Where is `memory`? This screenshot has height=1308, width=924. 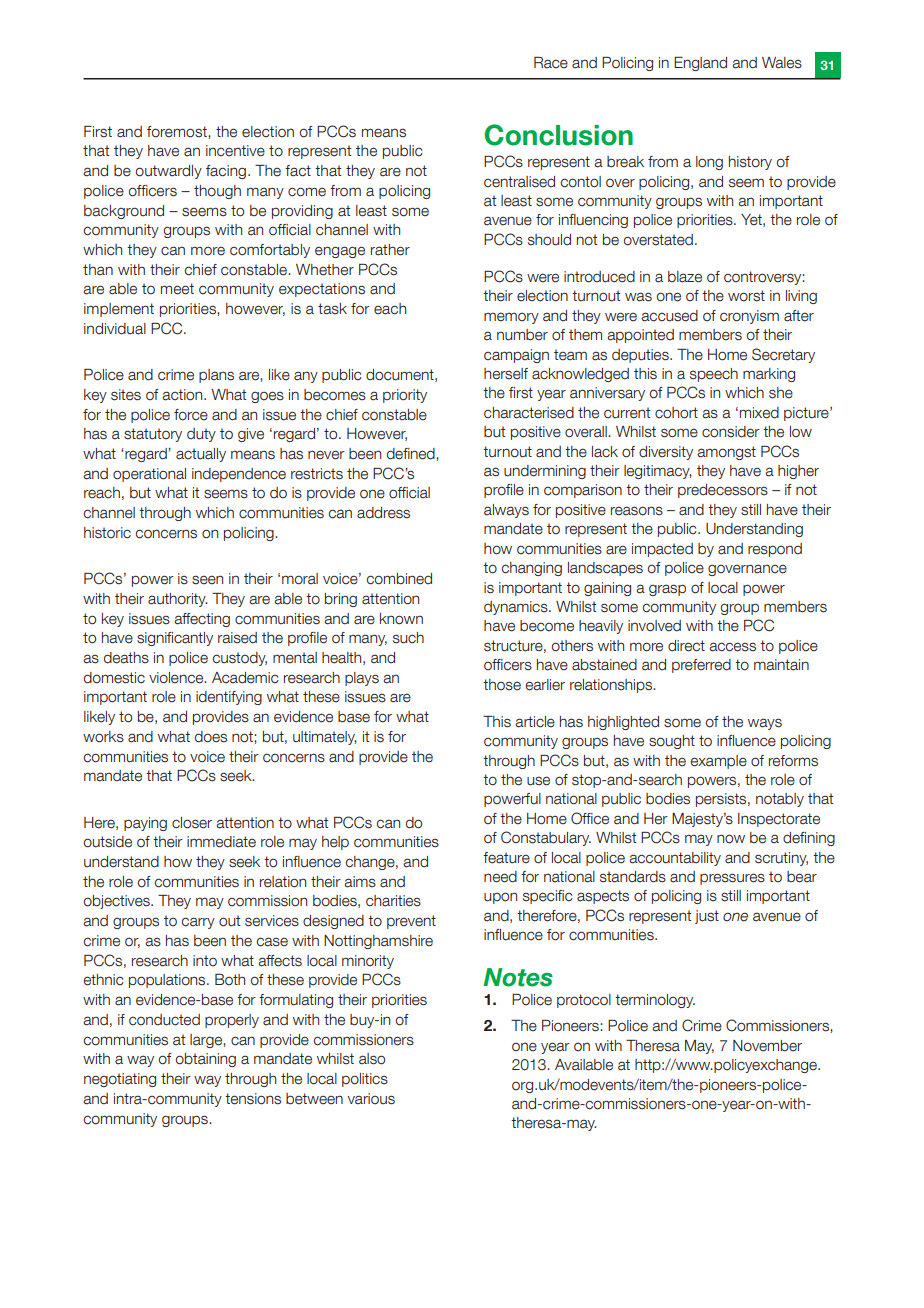 memory is located at coordinates (511, 318).
